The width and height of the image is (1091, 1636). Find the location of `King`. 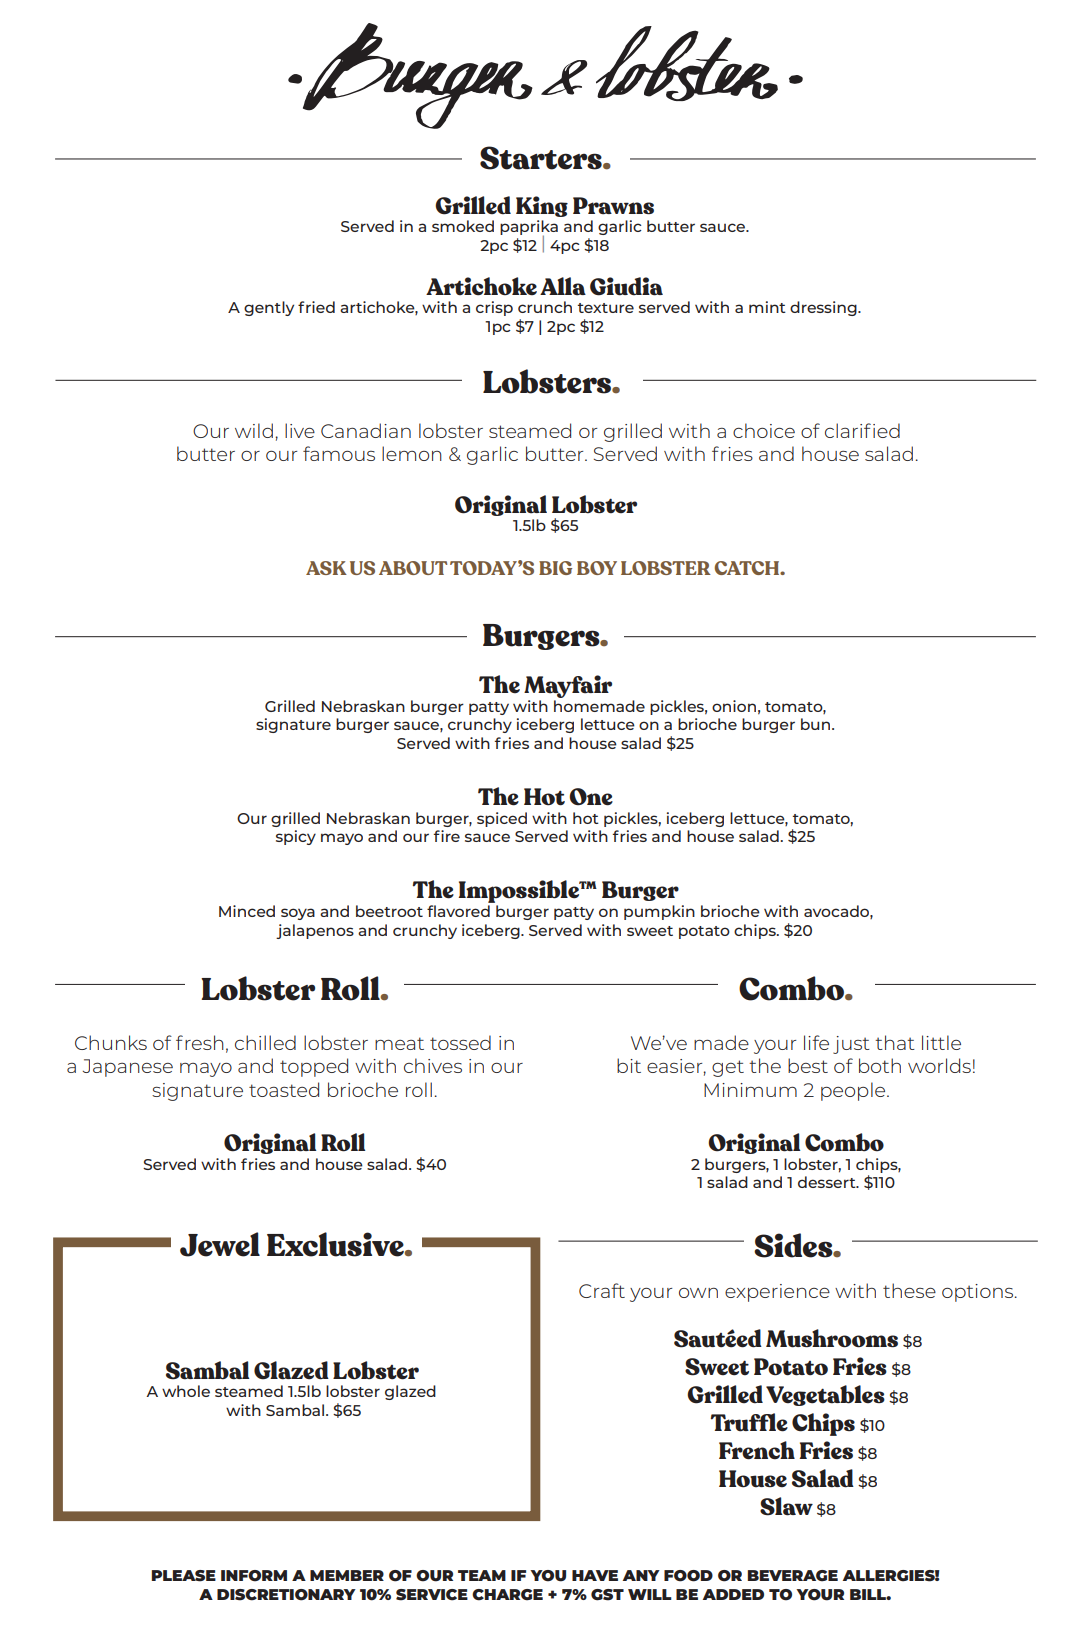

King is located at coordinates (542, 206).
